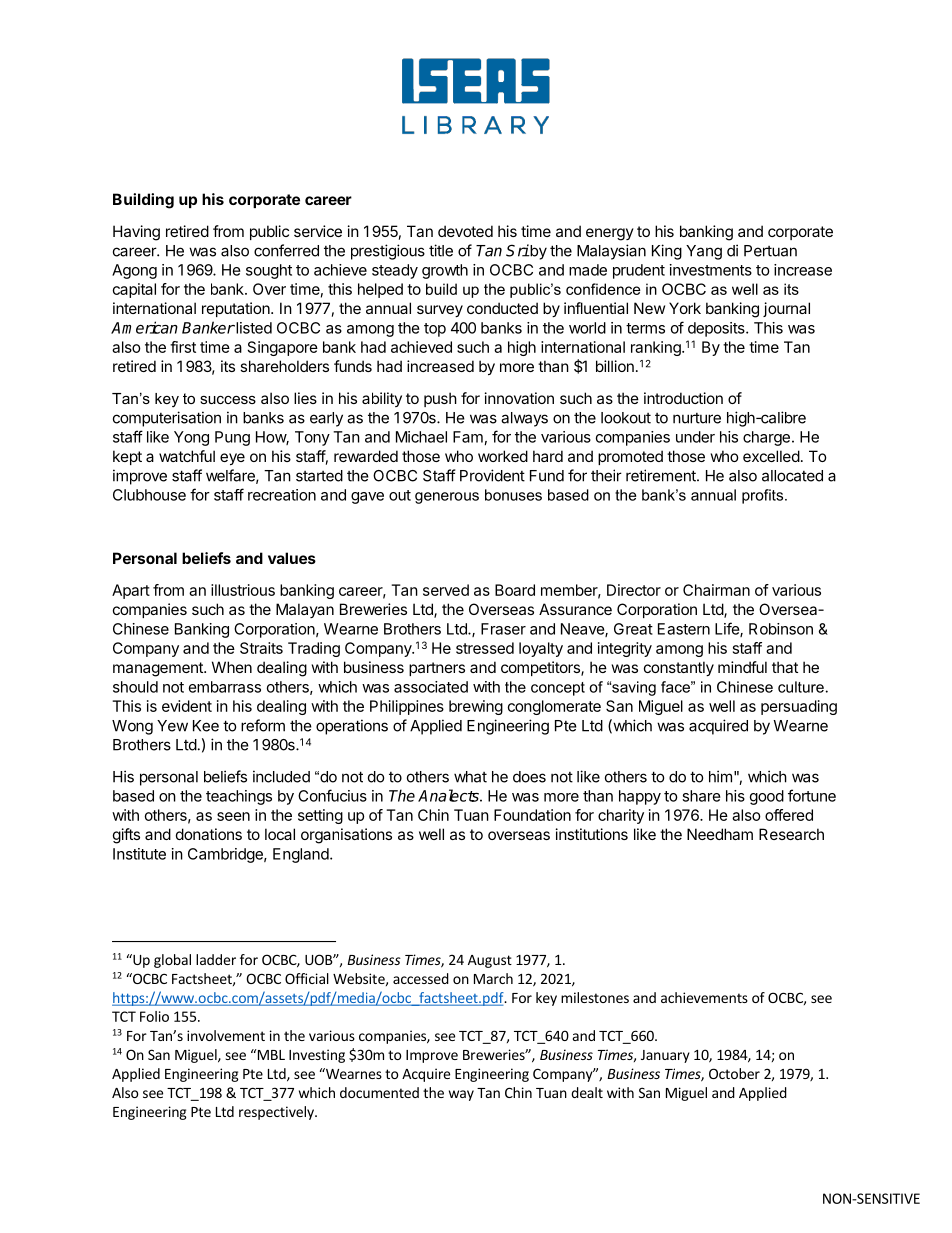 The height and width of the screenshot is (1233, 952). I want to click on Fam, so click(468, 437).
